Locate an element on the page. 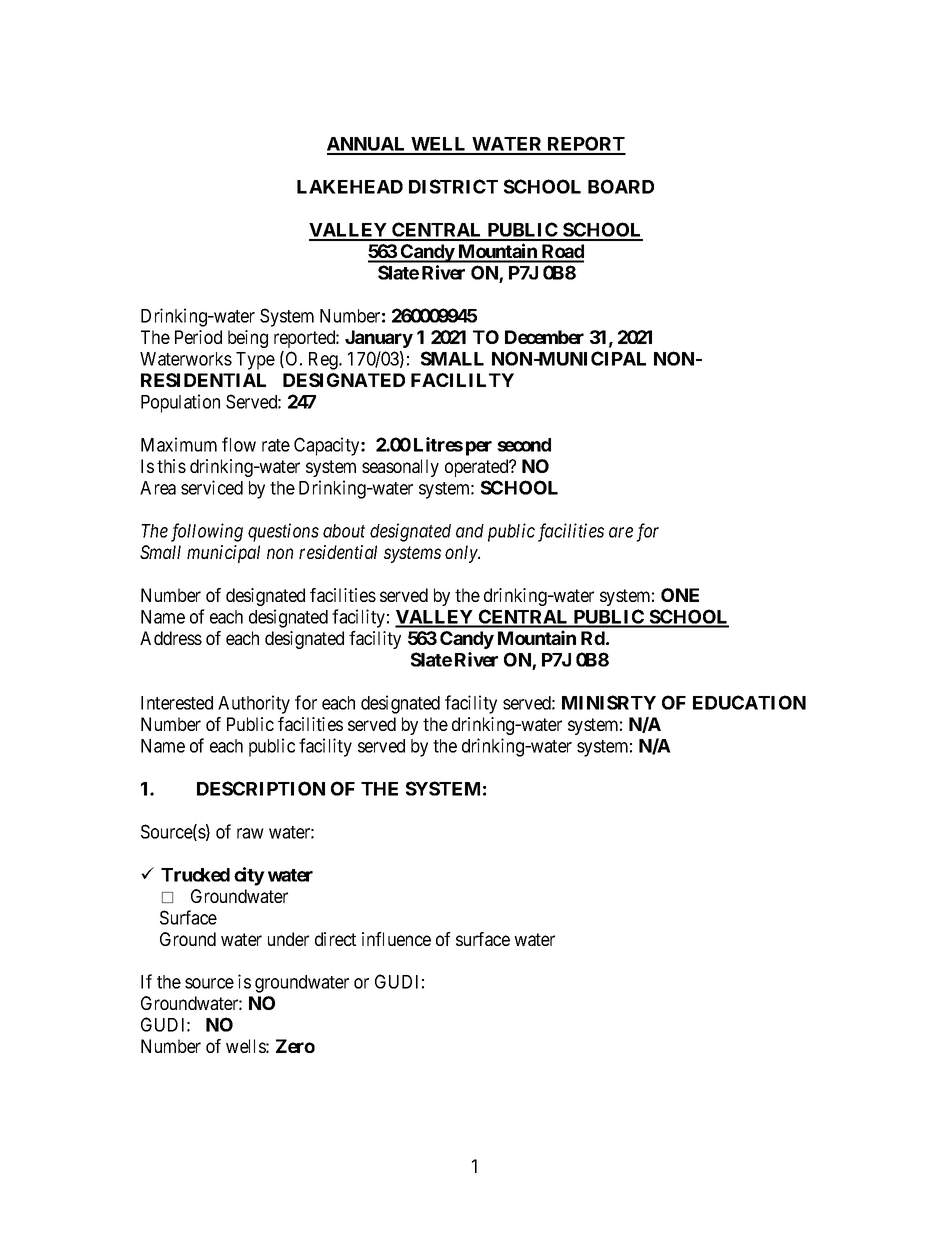 This page has height=1233, width=952. January is located at coordinates (379, 339).
